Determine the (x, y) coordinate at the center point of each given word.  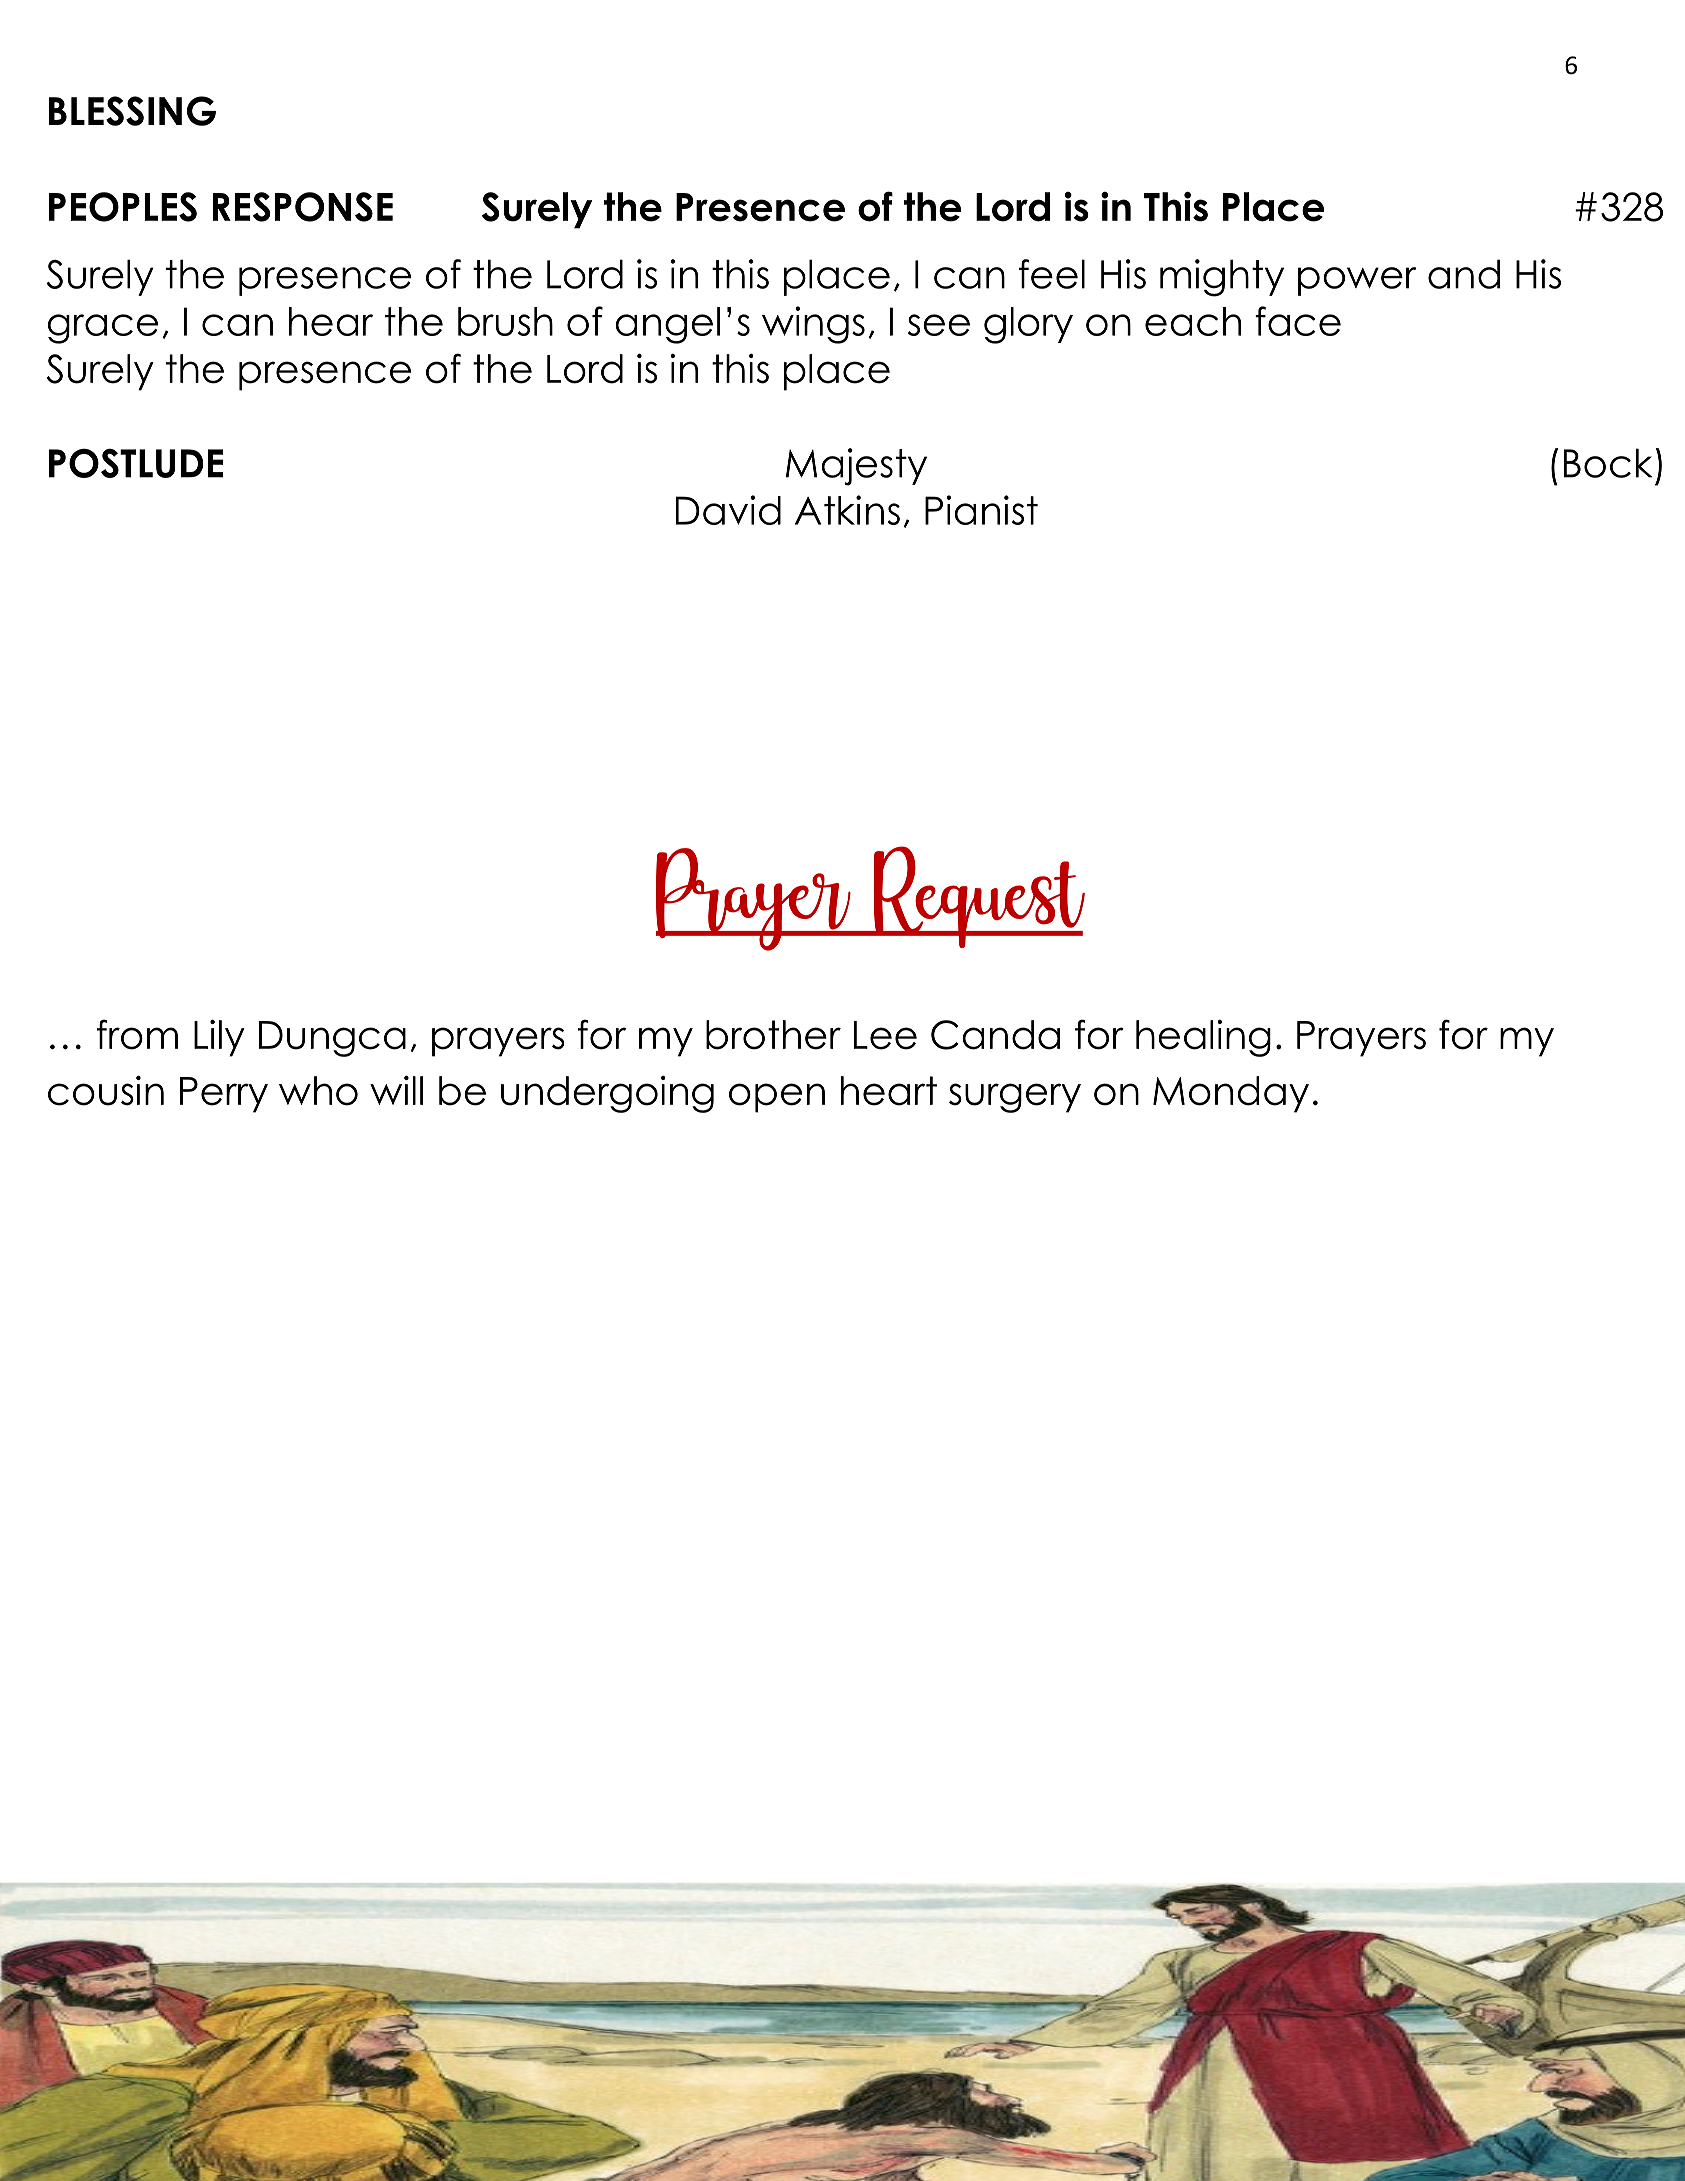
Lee (885, 1035)
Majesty (856, 467)
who (318, 1091)
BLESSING (132, 111)
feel (1052, 274)
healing (1203, 1038)
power (1357, 281)
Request (978, 897)
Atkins (847, 510)
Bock (1608, 463)
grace (103, 329)
